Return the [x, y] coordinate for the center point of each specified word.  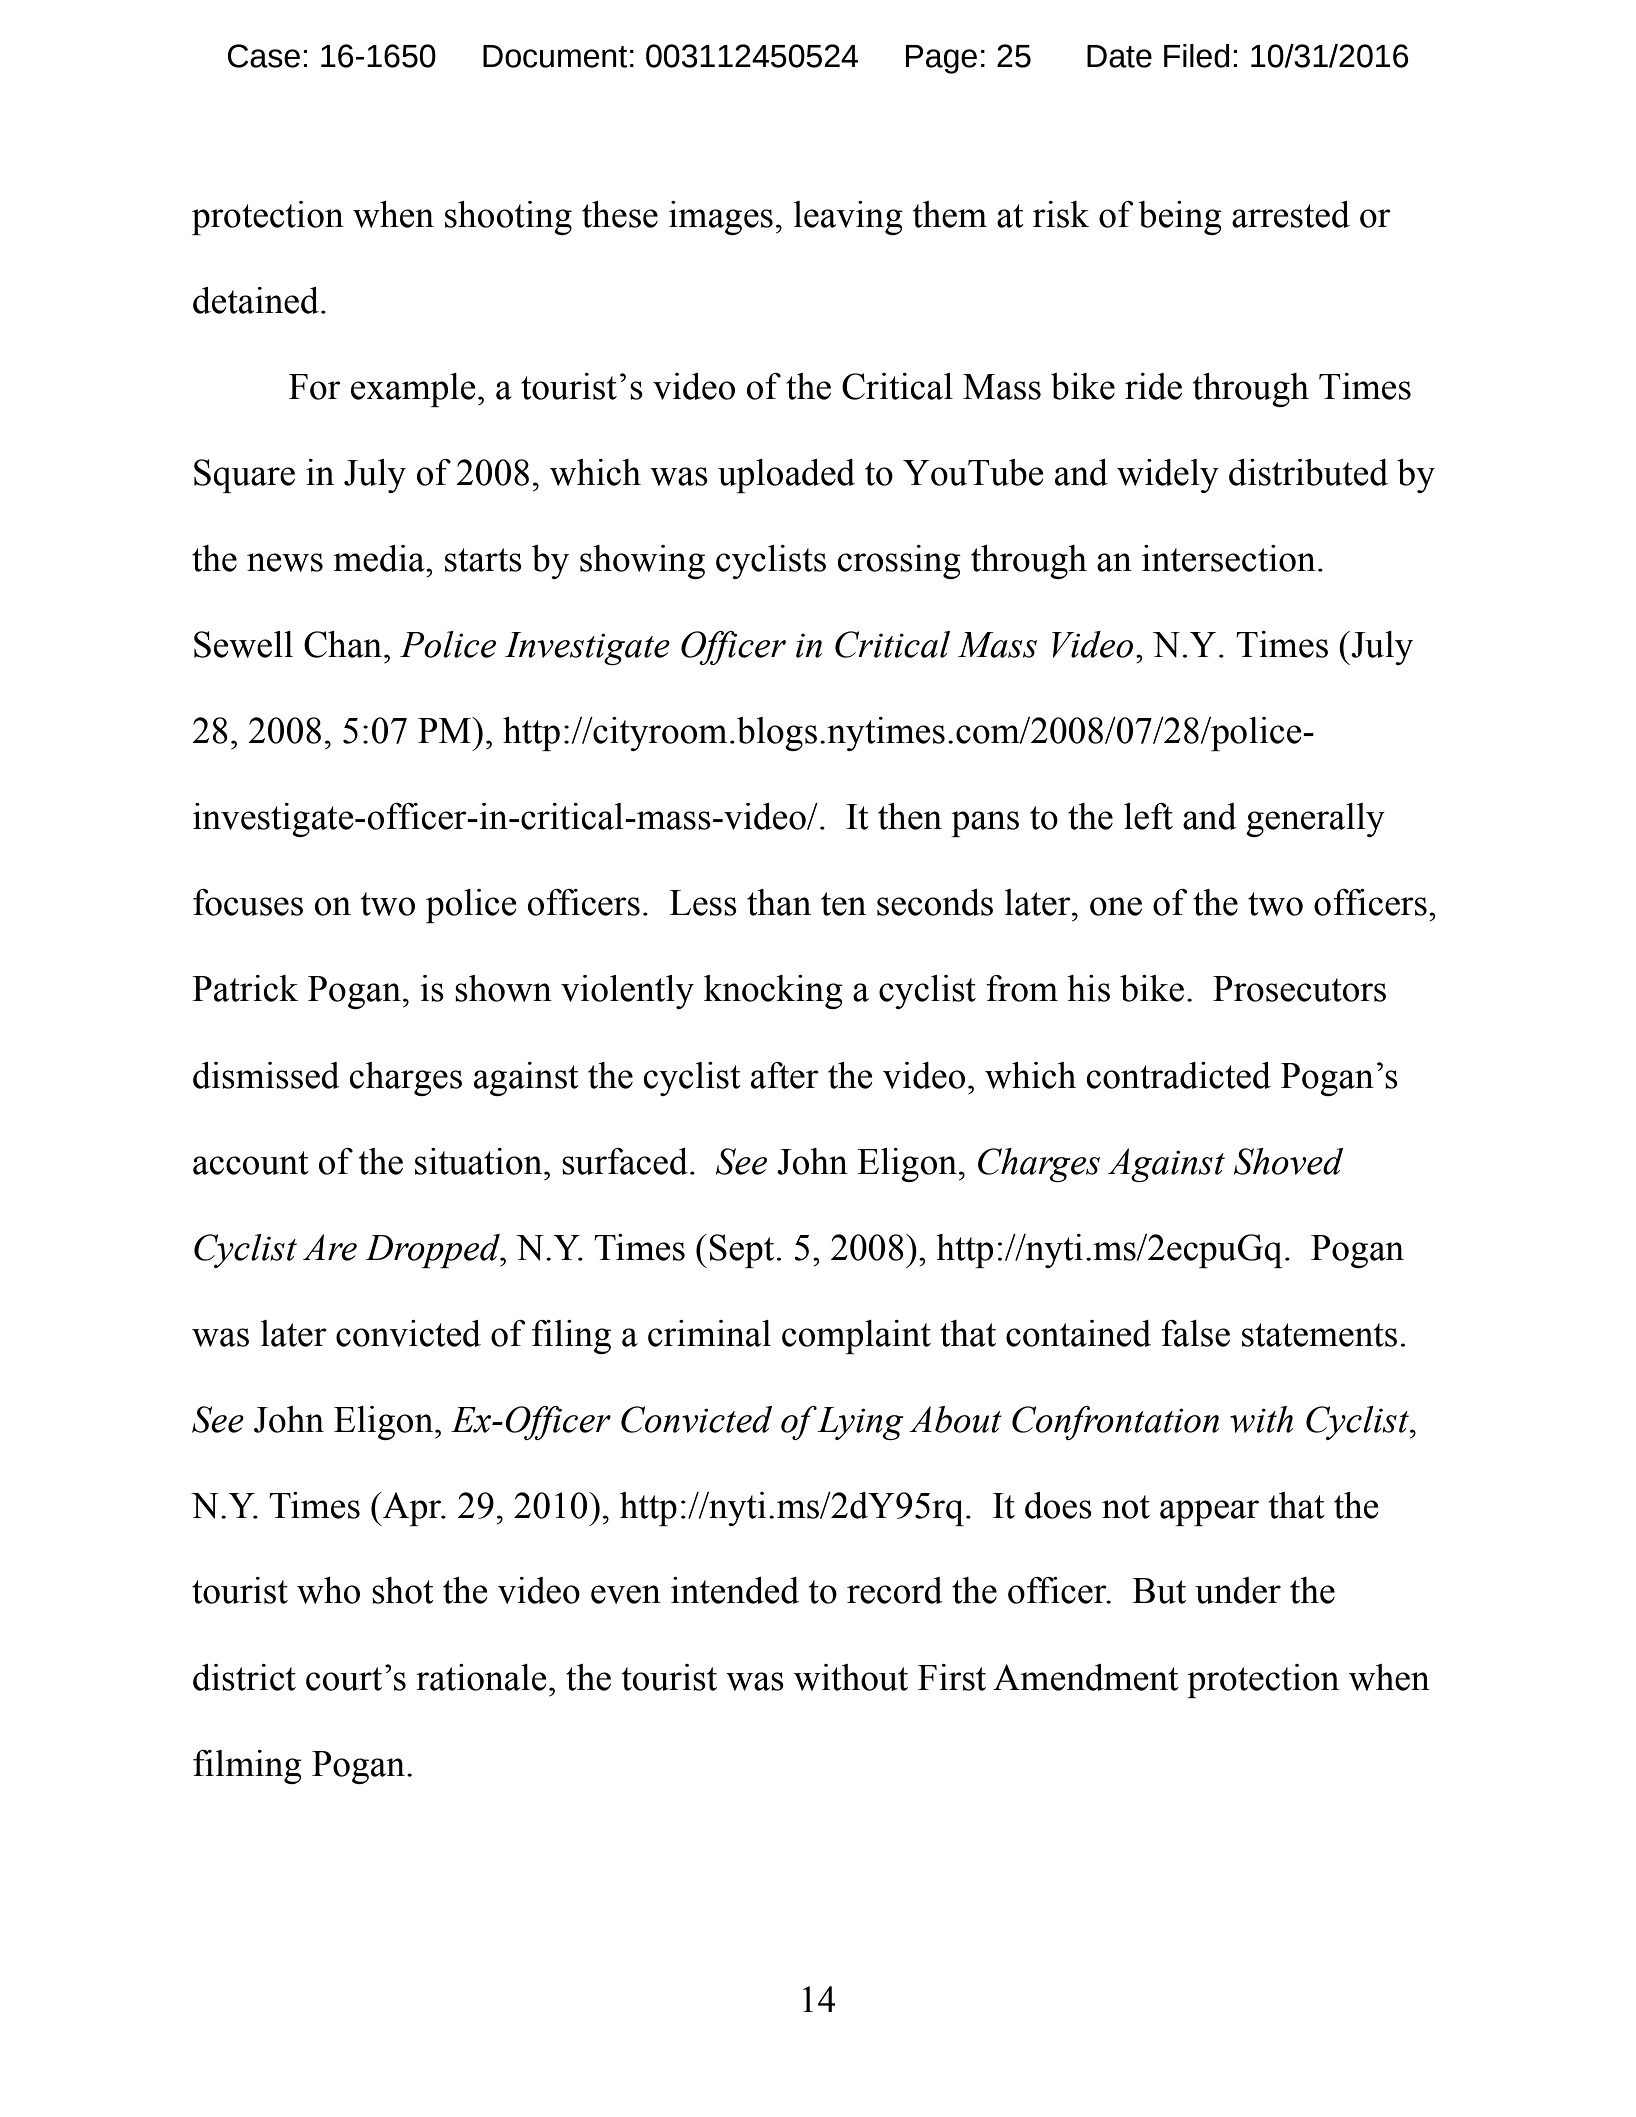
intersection [1229, 558]
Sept [742, 1251]
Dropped [433, 1251]
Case [264, 56]
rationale [481, 1677]
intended [735, 1590]
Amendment [1086, 1677]
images [721, 218]
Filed [1197, 56]
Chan [344, 644]
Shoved [1288, 1161]
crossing [899, 562]
